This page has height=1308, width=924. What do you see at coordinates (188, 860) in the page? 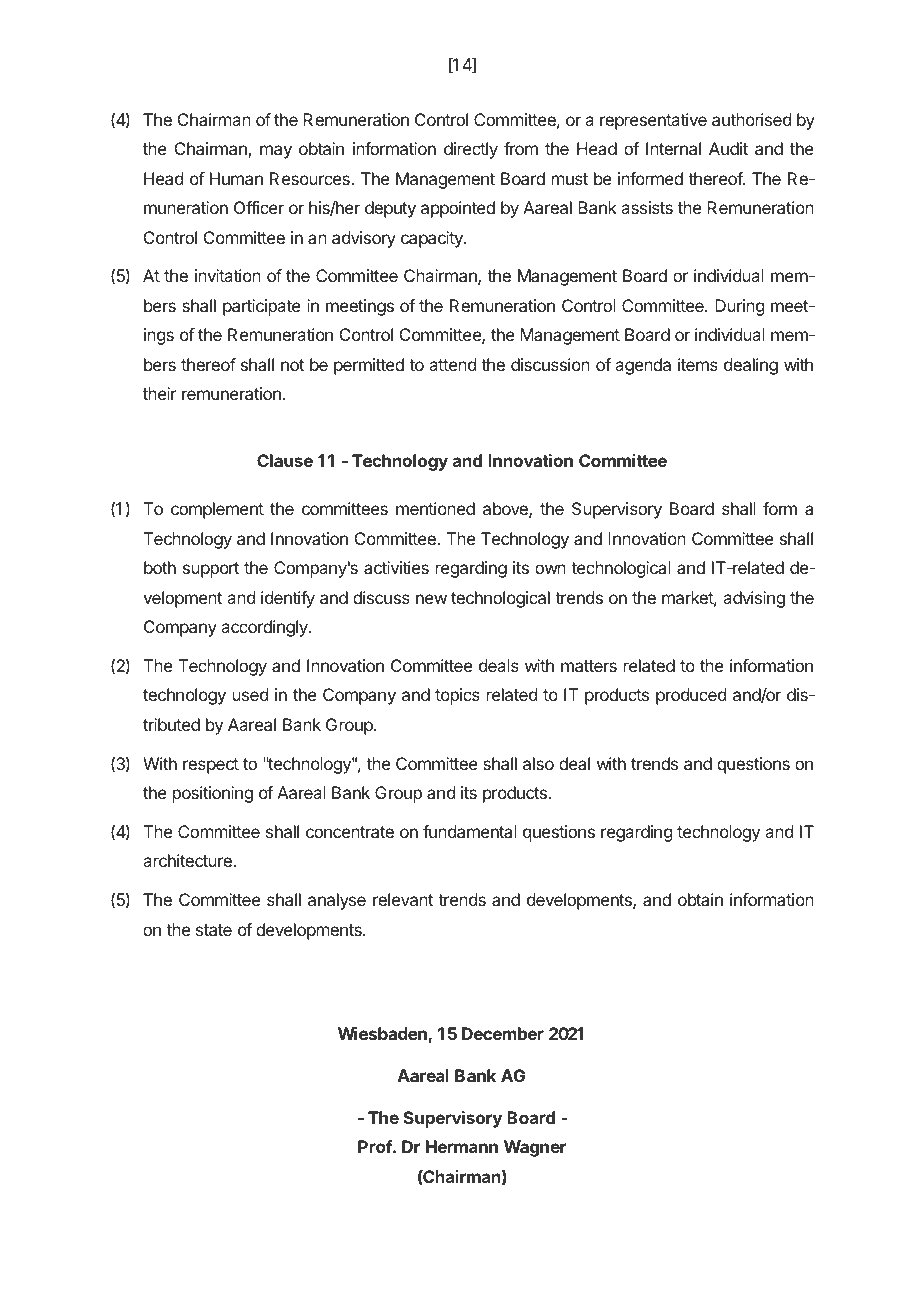
I see `architecture` at bounding box center [188, 860].
